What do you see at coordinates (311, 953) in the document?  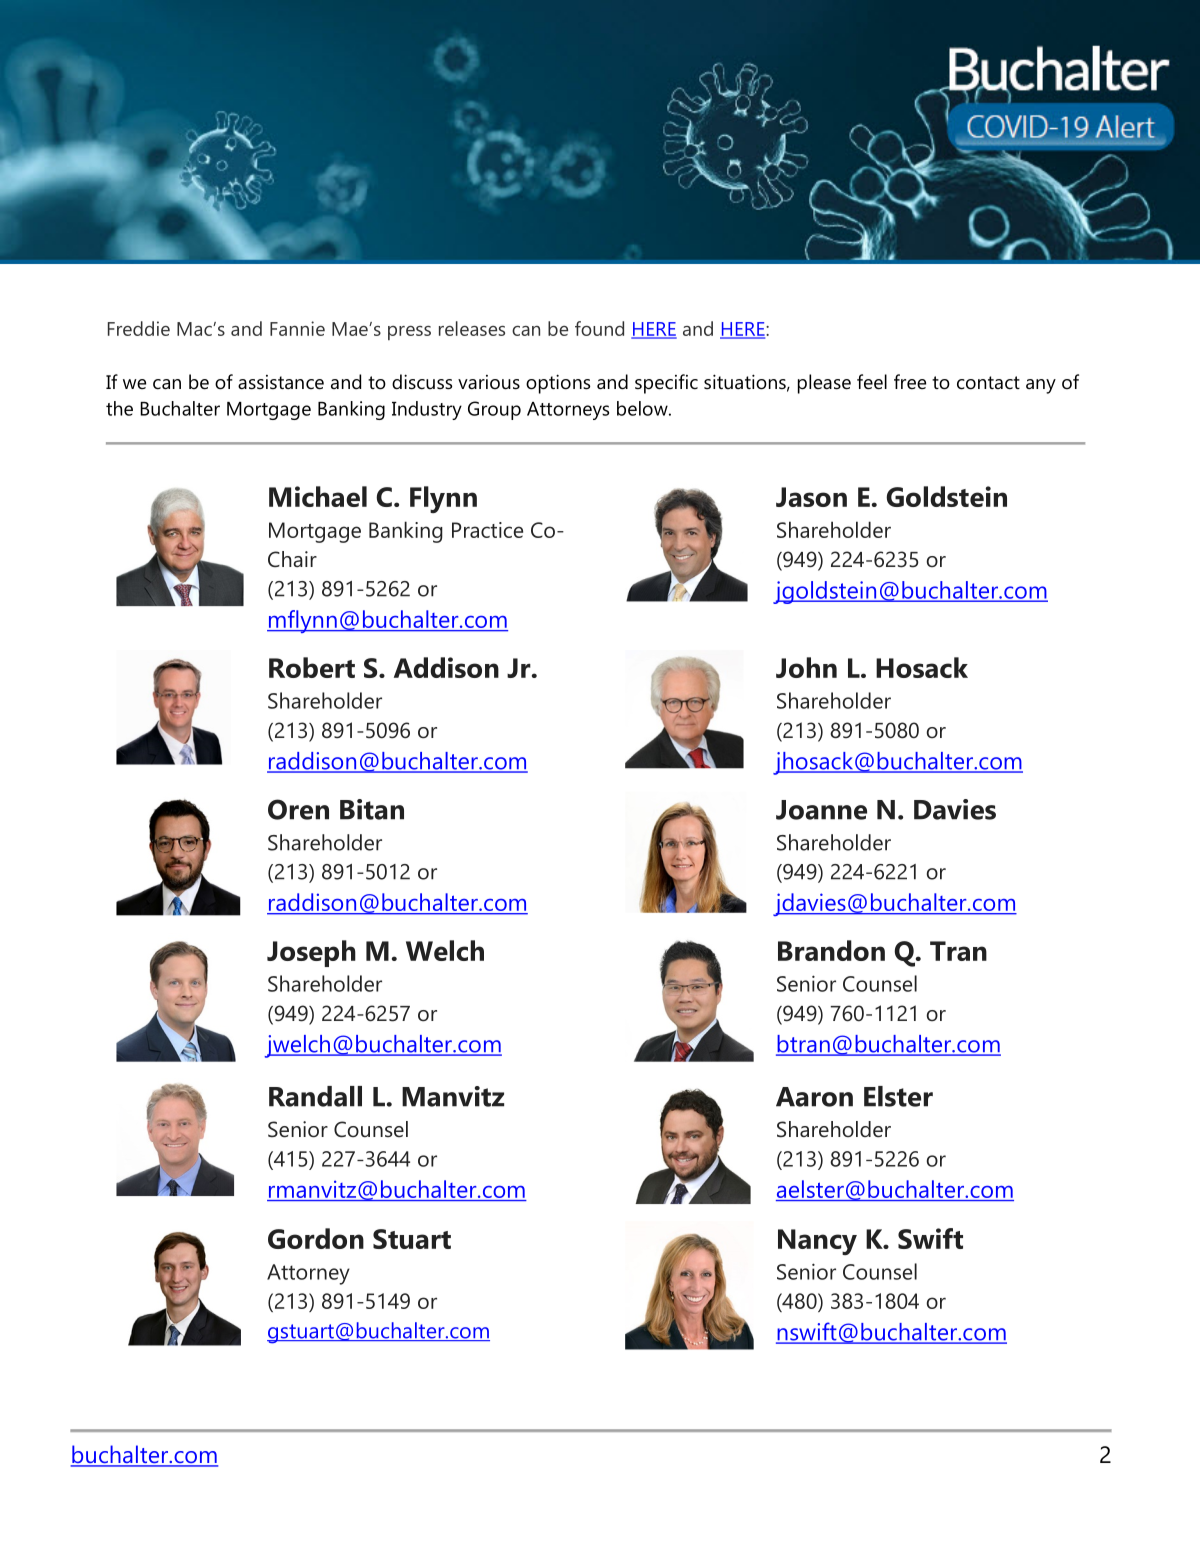 I see `Joseph` at bounding box center [311, 953].
